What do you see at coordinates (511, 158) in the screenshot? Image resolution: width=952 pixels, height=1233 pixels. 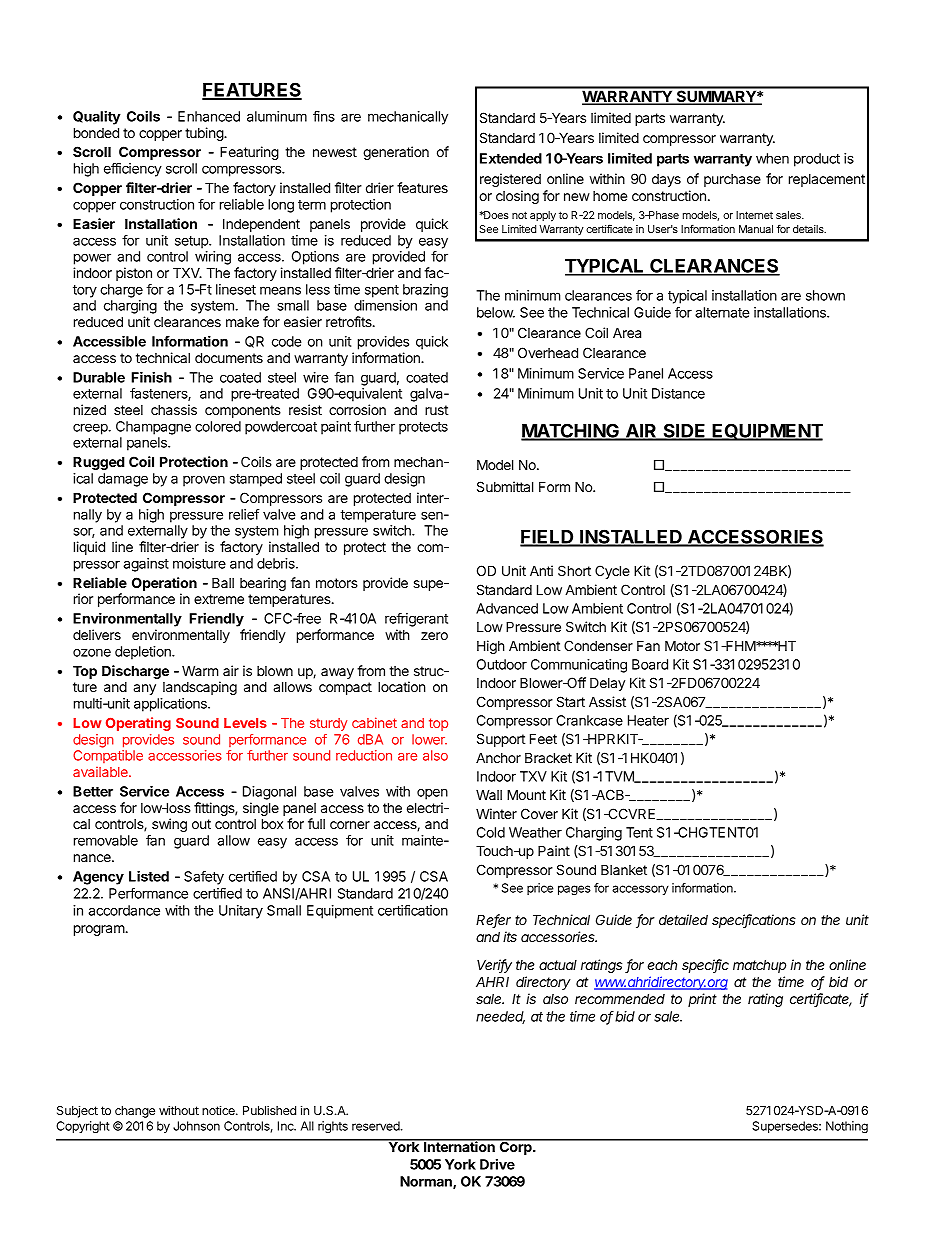 I see `Extended` at bounding box center [511, 158].
